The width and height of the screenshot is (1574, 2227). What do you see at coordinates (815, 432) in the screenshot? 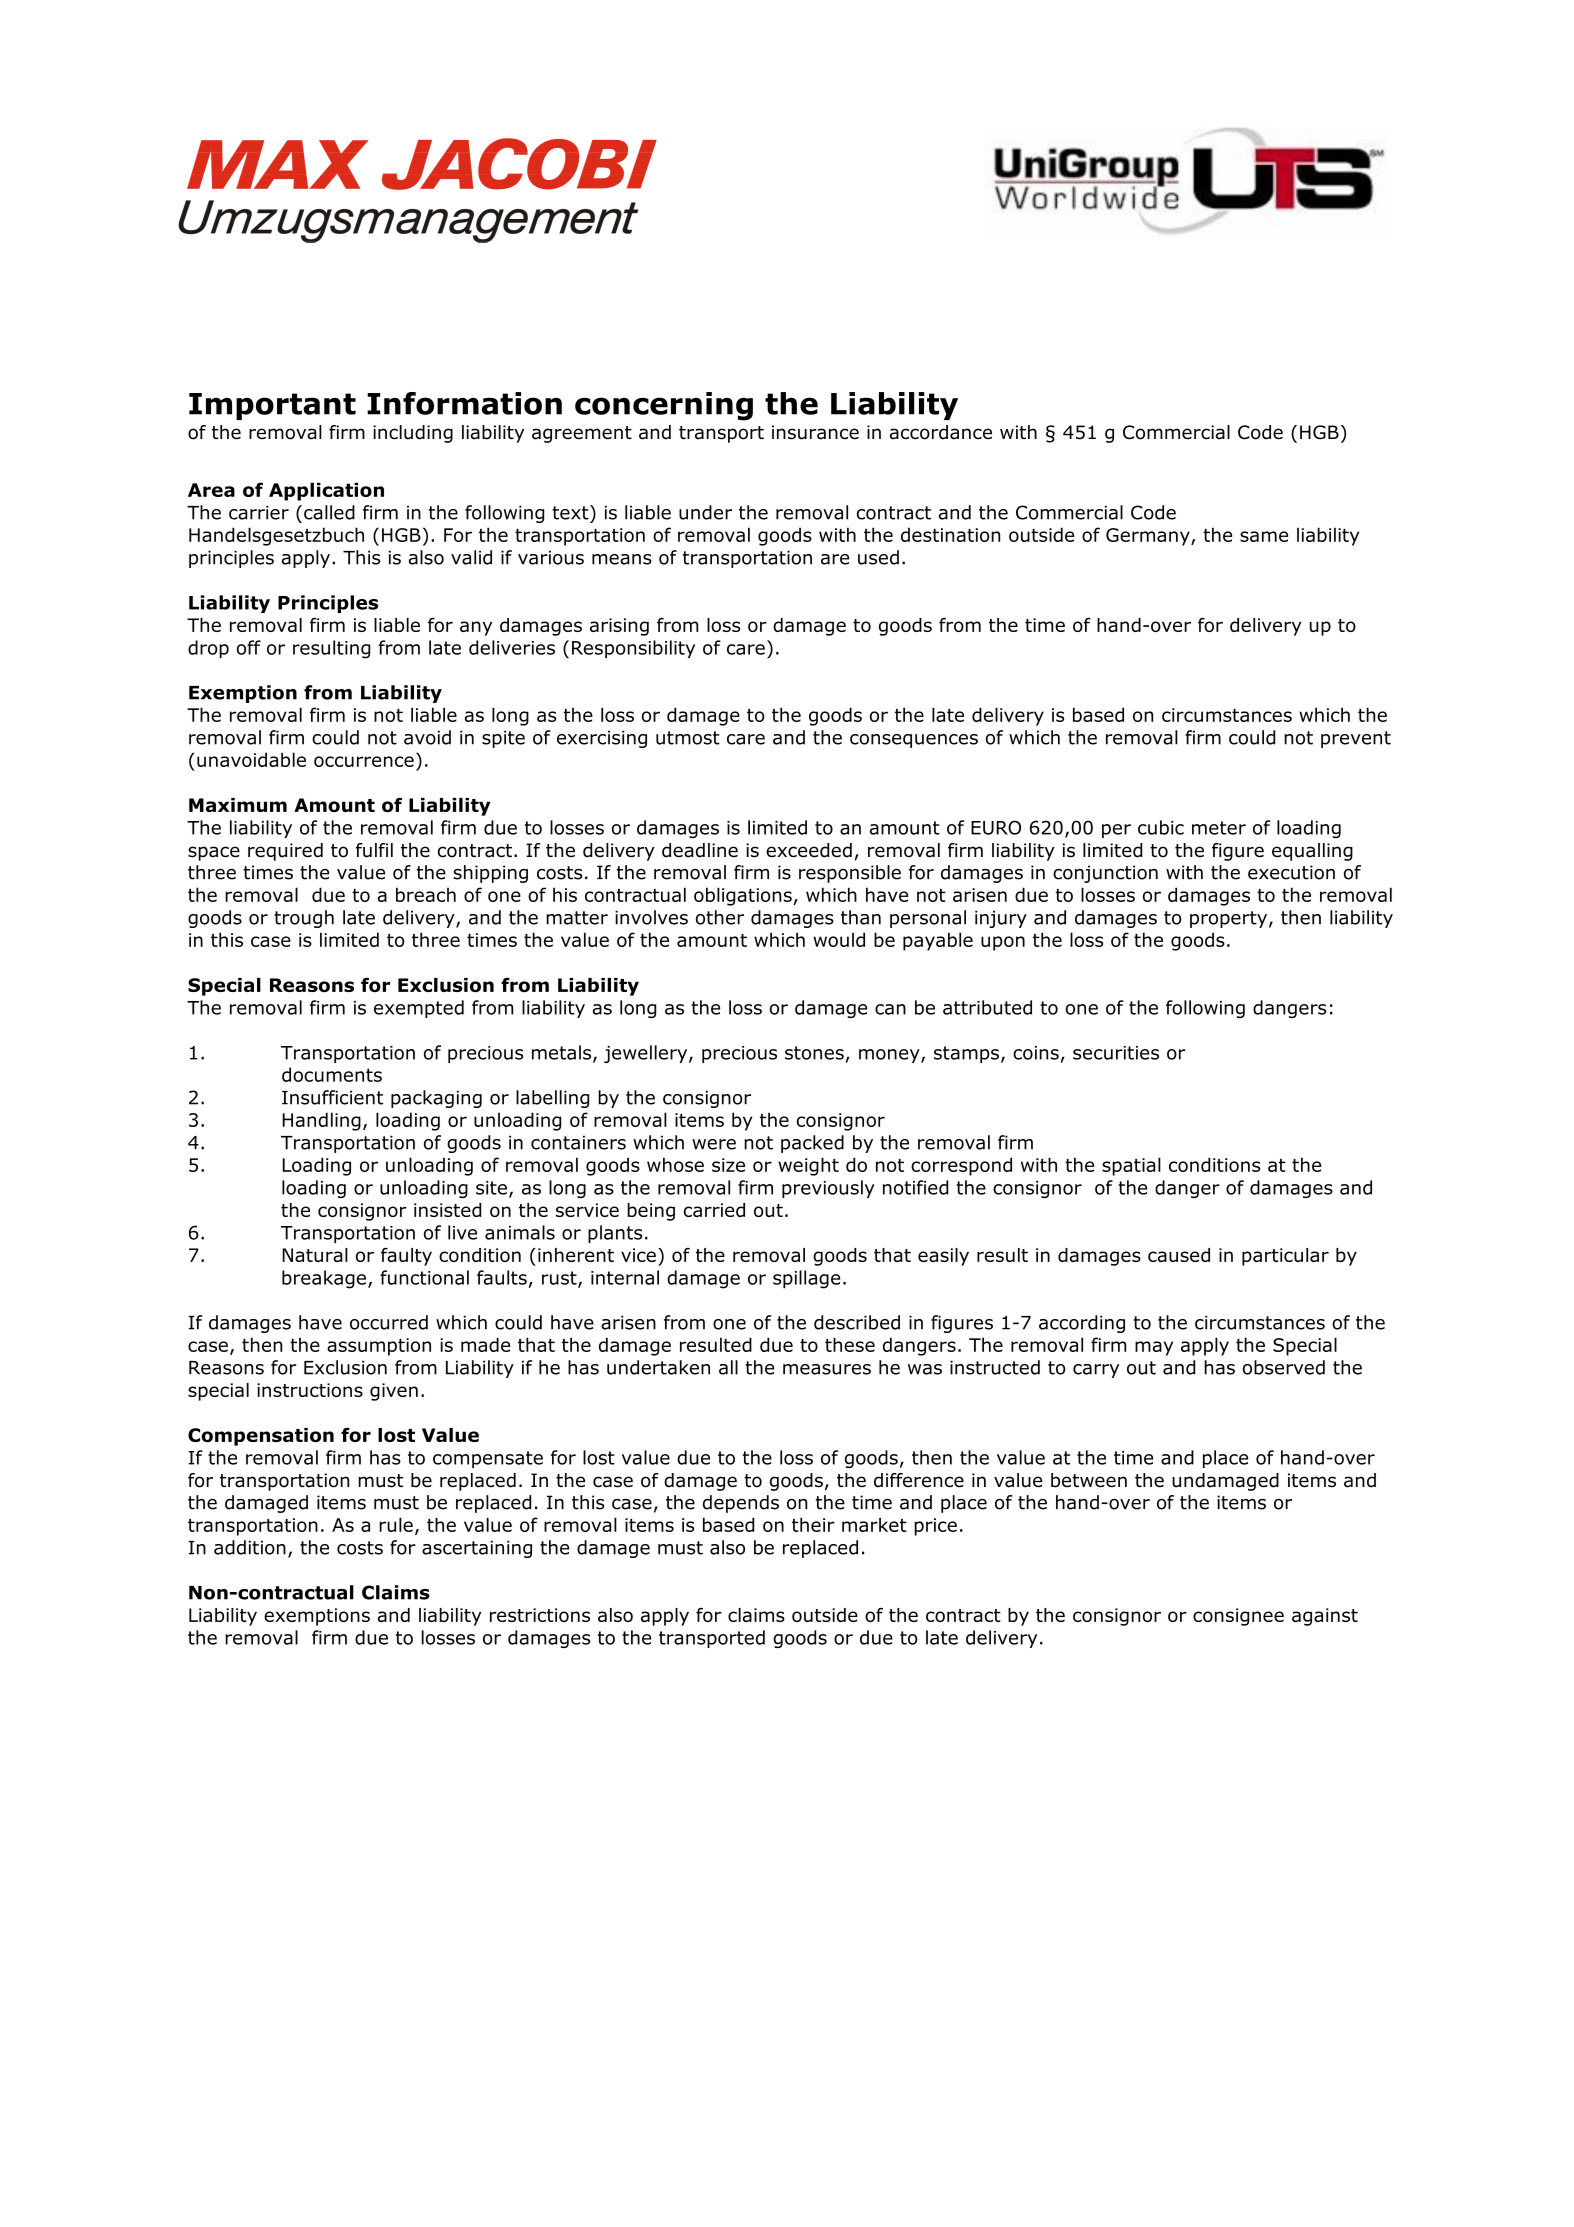
I see `insurance` at bounding box center [815, 432].
